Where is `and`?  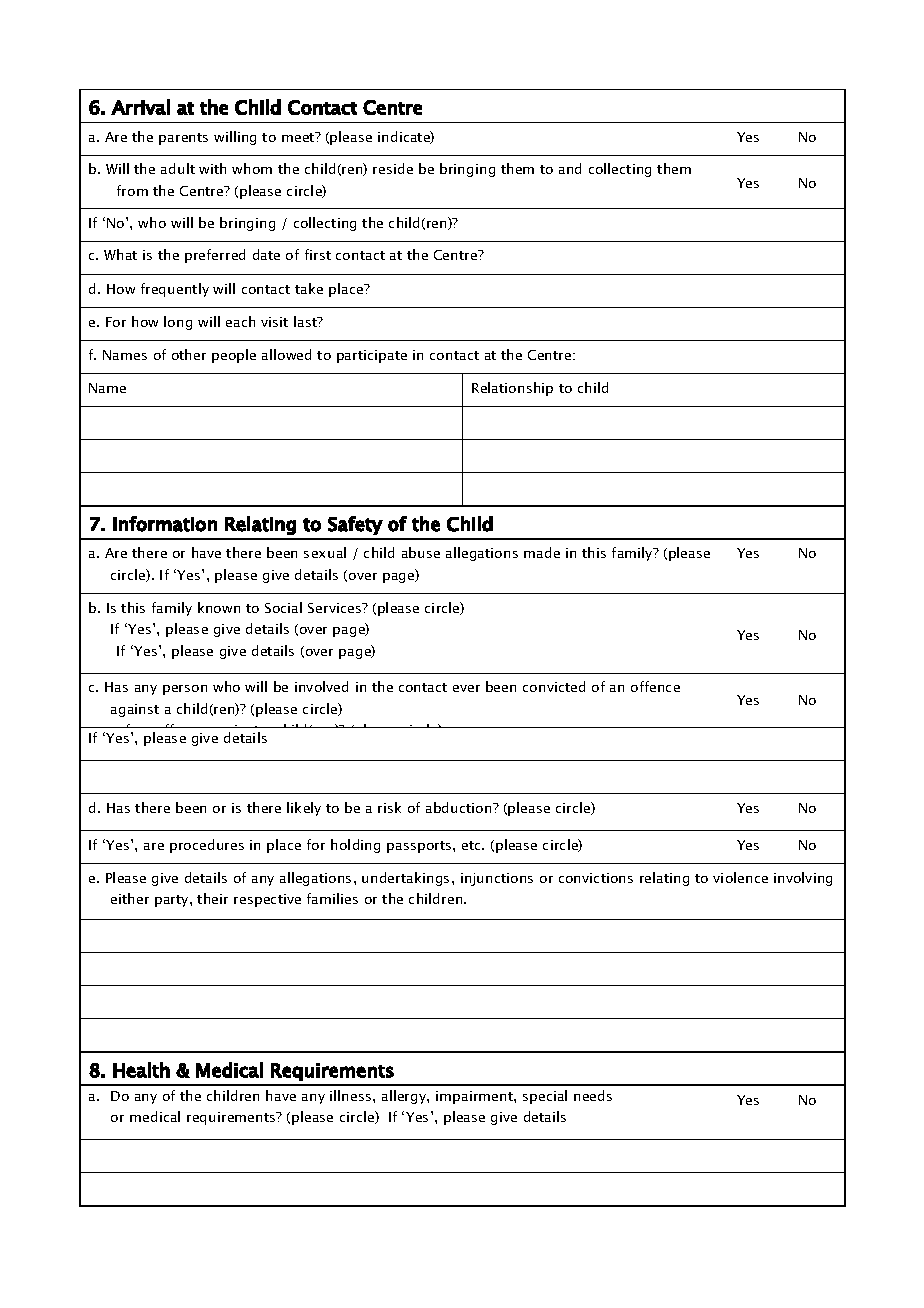
and is located at coordinates (570, 168).
